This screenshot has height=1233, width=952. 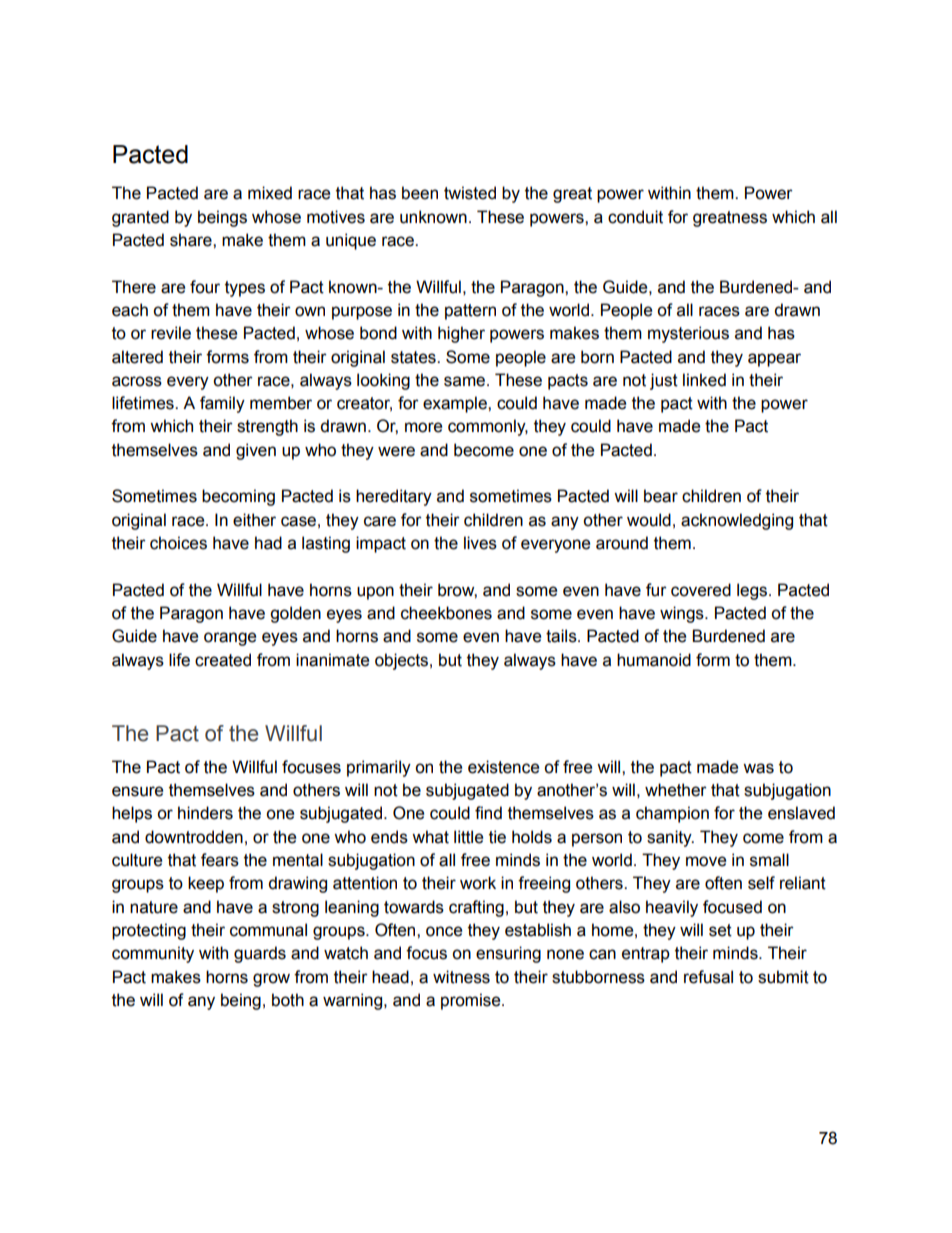 What do you see at coordinates (701, 590) in the screenshot?
I see `covered` at bounding box center [701, 590].
